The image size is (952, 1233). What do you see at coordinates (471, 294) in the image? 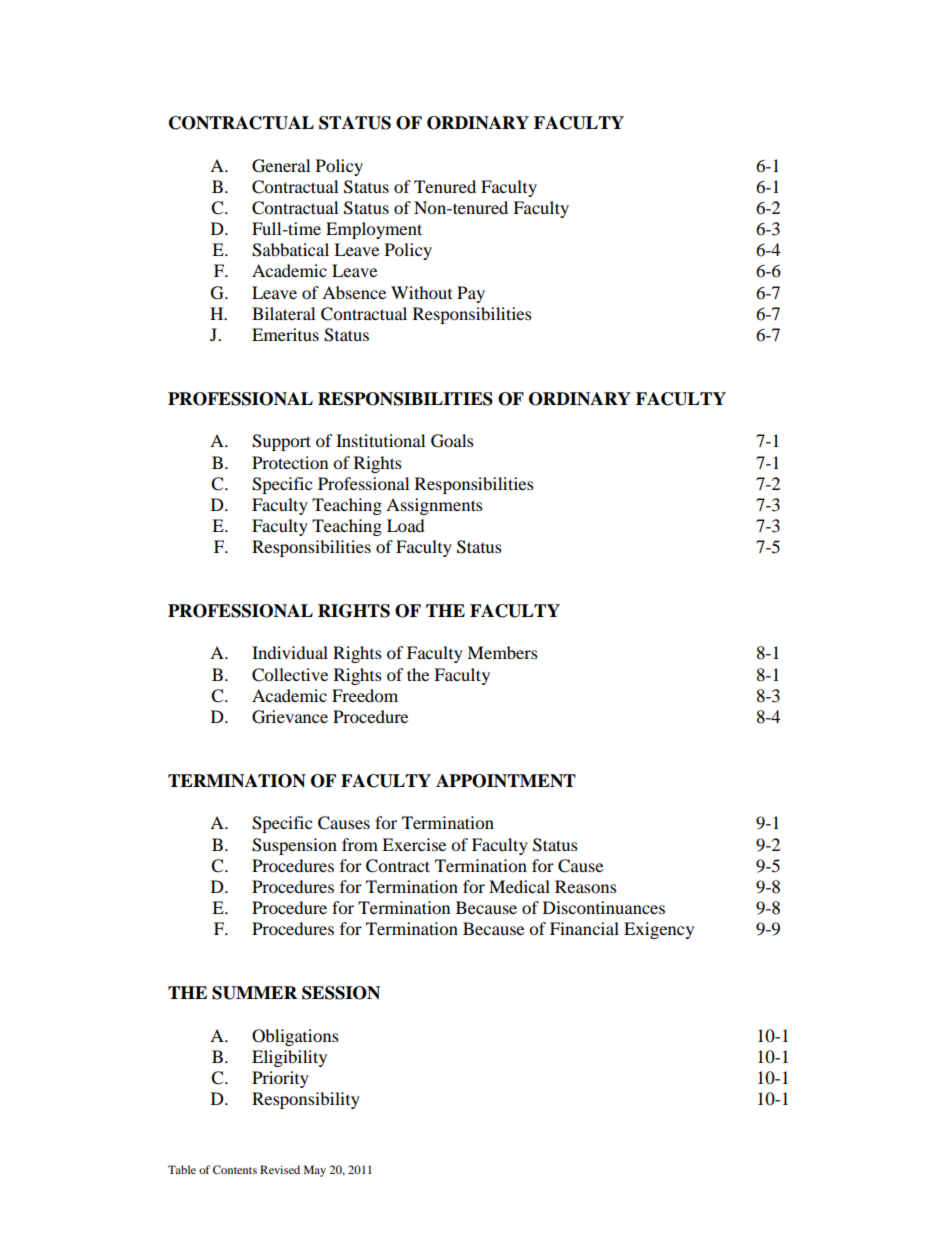
I see `Pay` at bounding box center [471, 294].
